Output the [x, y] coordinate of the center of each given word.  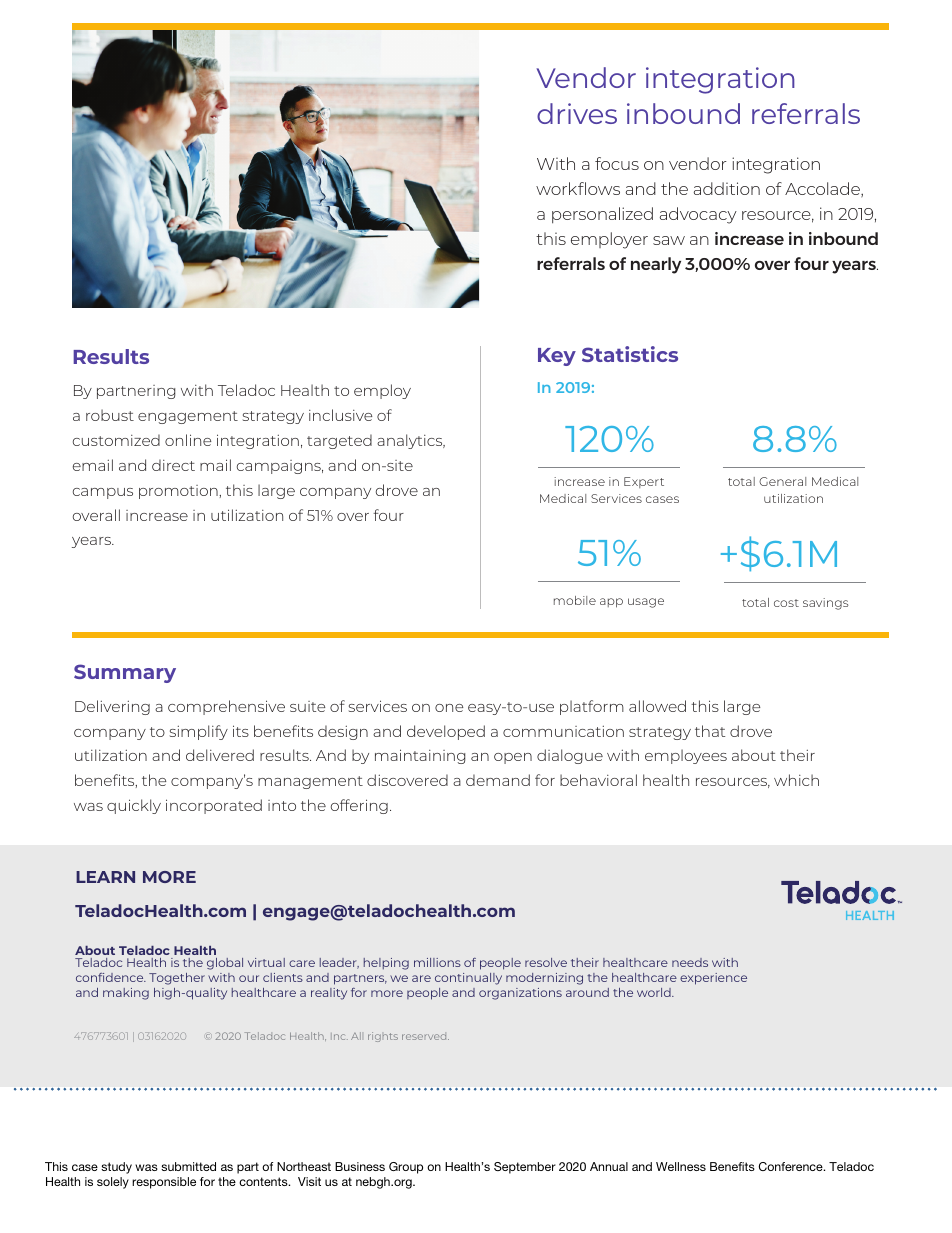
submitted [188, 1166]
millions [437, 962]
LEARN [105, 877]
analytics [411, 441]
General [782, 481]
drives [577, 113]
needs [690, 962]
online [188, 440]
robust [110, 415]
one [449, 708]
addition [727, 188]
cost [786, 603]
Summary [125, 673]
